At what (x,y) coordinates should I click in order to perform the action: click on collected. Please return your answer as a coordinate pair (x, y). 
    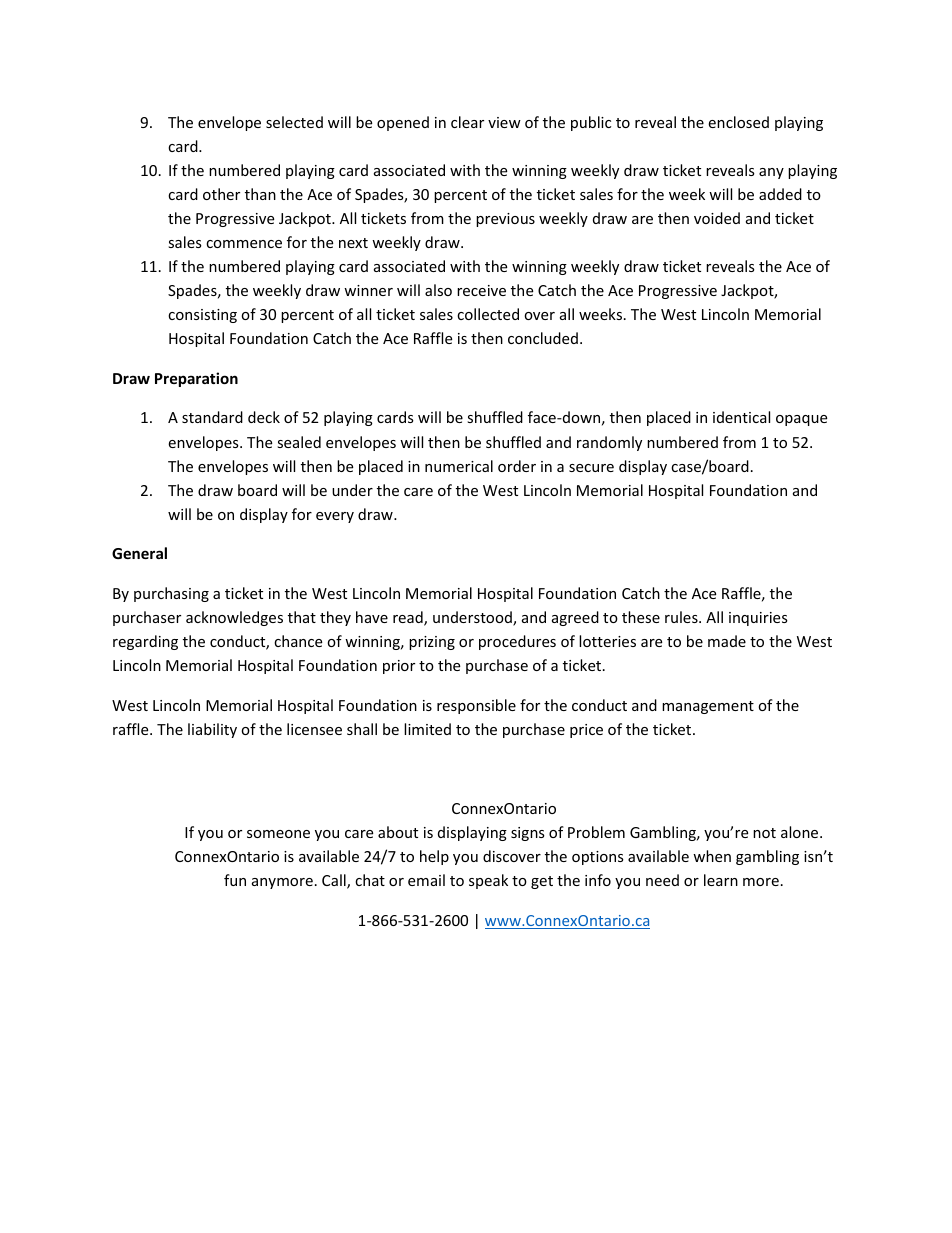
    Looking at the image, I should click on (488, 314).
